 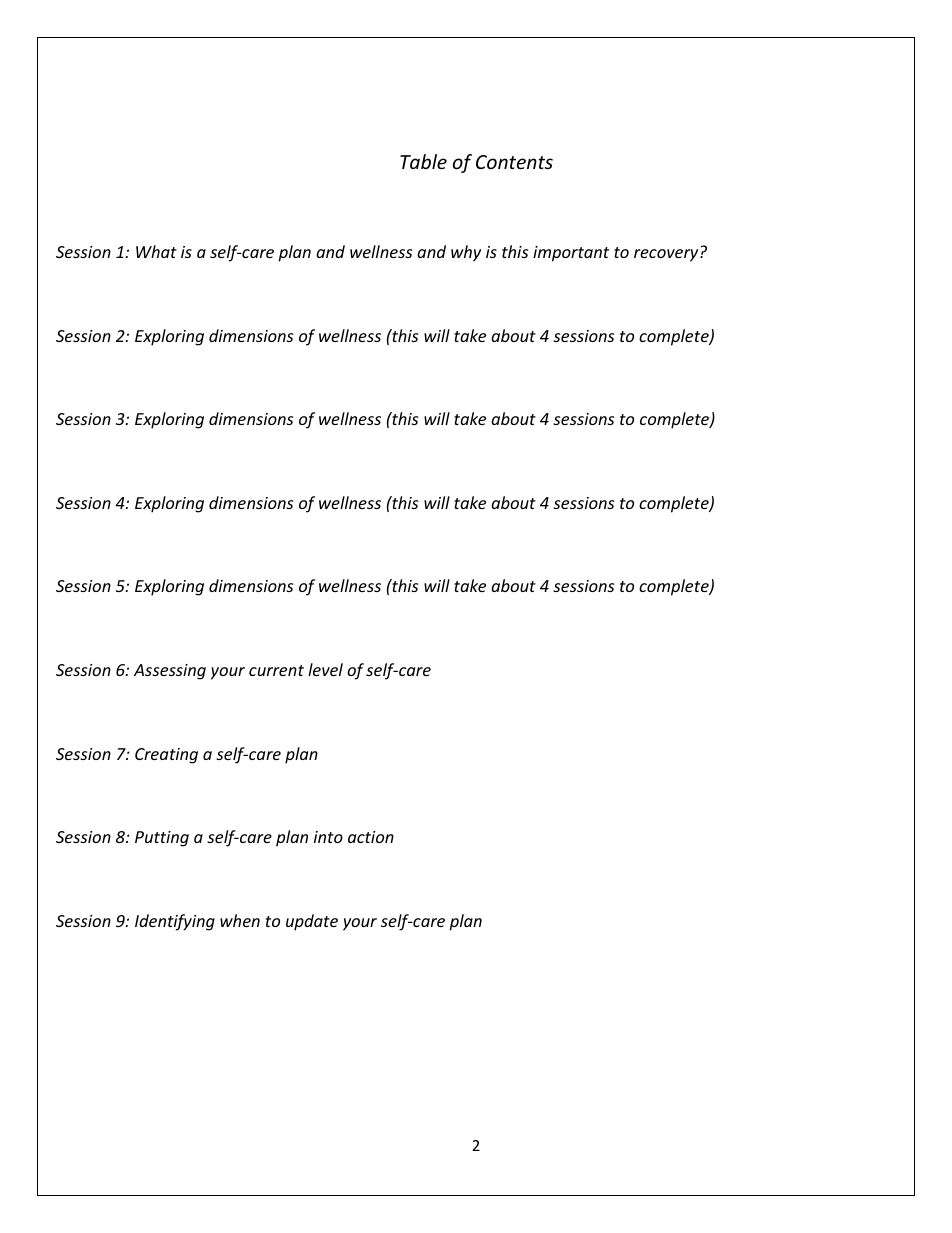 I want to click on important, so click(x=571, y=254).
